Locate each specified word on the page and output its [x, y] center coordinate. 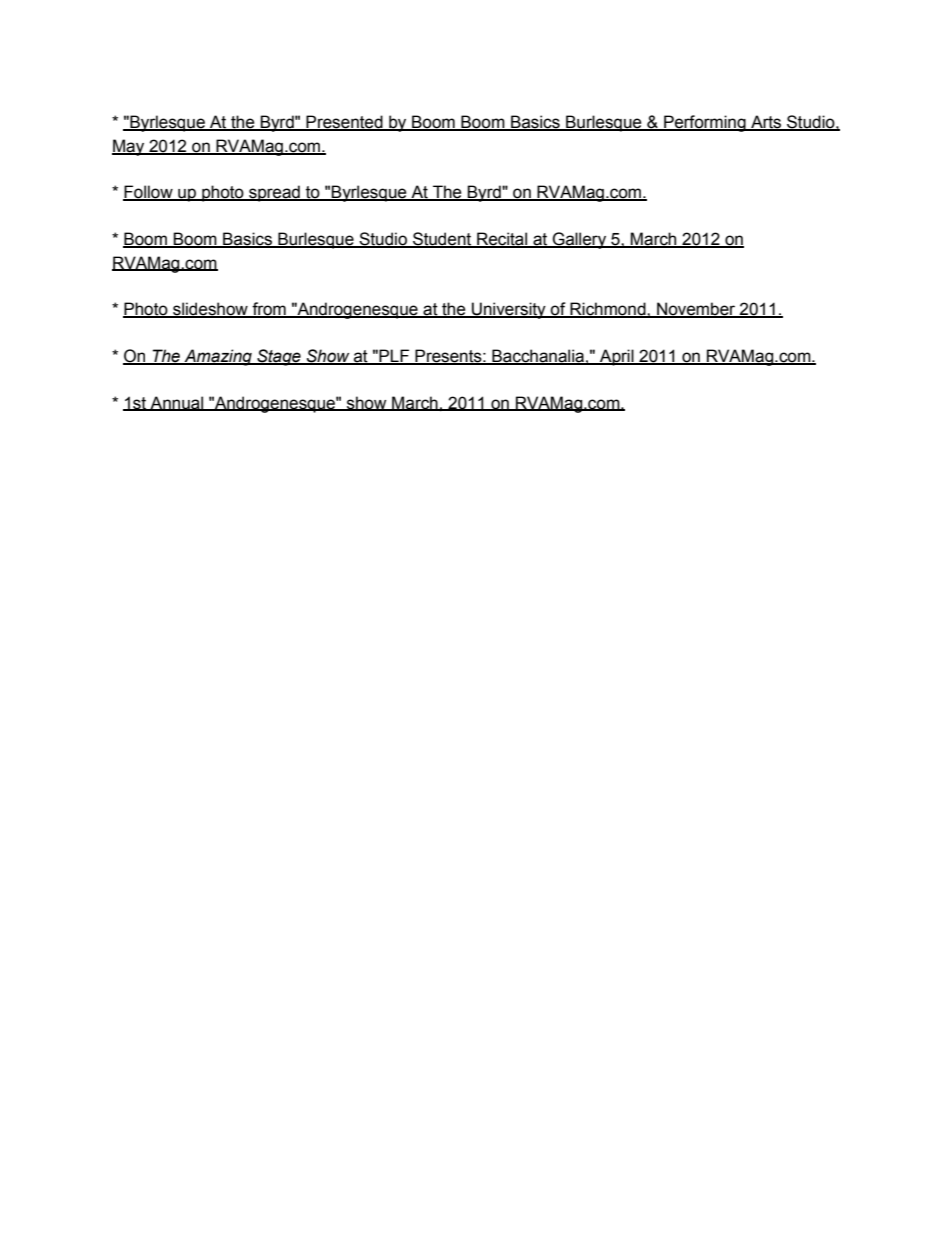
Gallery [579, 240]
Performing [705, 123]
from [269, 310]
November [696, 310]
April [617, 357]
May [129, 147]
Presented [345, 123]
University [509, 310]
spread [274, 193]
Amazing [218, 357]
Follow [149, 193]
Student [442, 240]
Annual [176, 403]
